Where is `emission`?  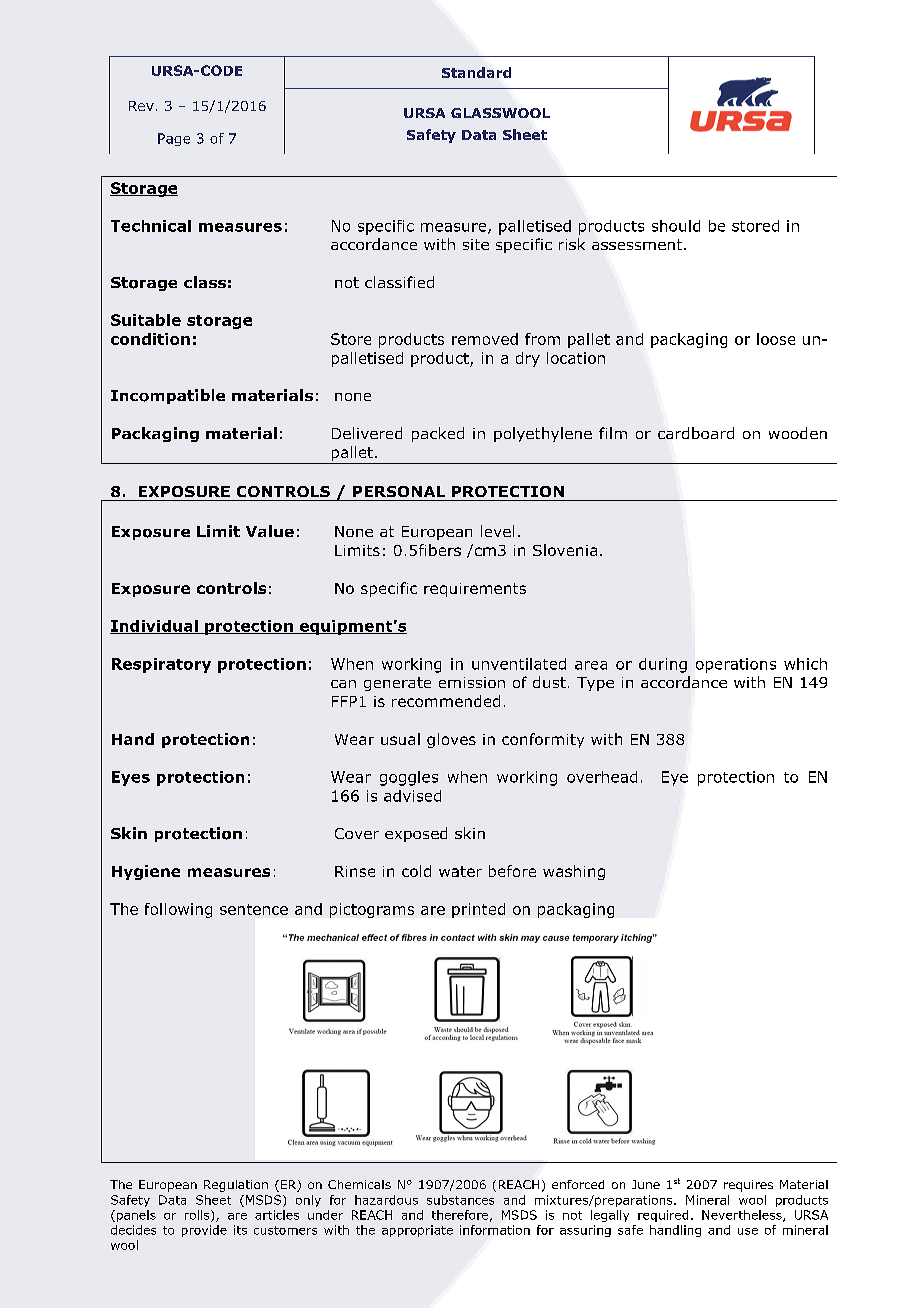 emission is located at coordinates (472, 682).
